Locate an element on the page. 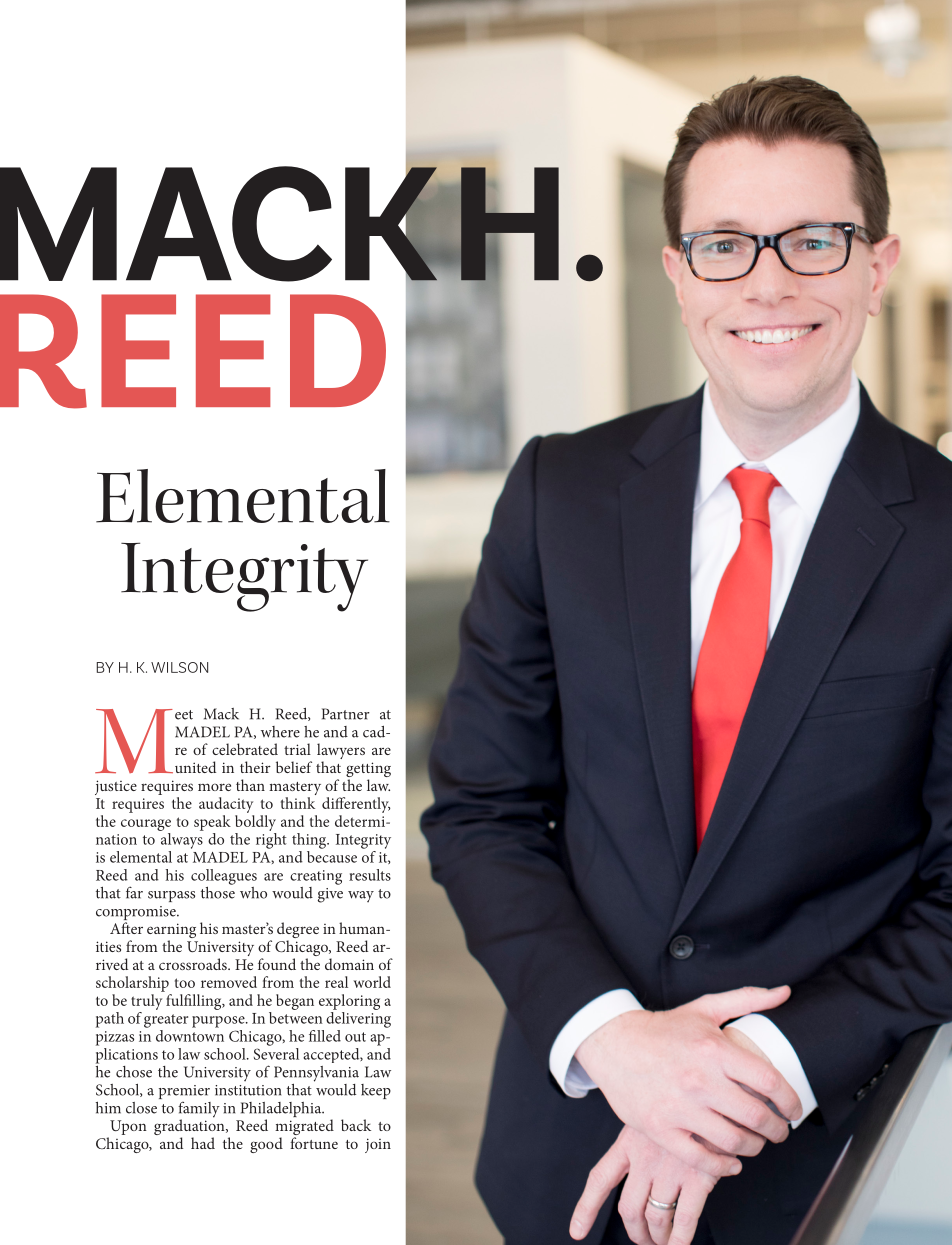 The height and width of the image is (1245, 952). real is located at coordinates (336, 982).
